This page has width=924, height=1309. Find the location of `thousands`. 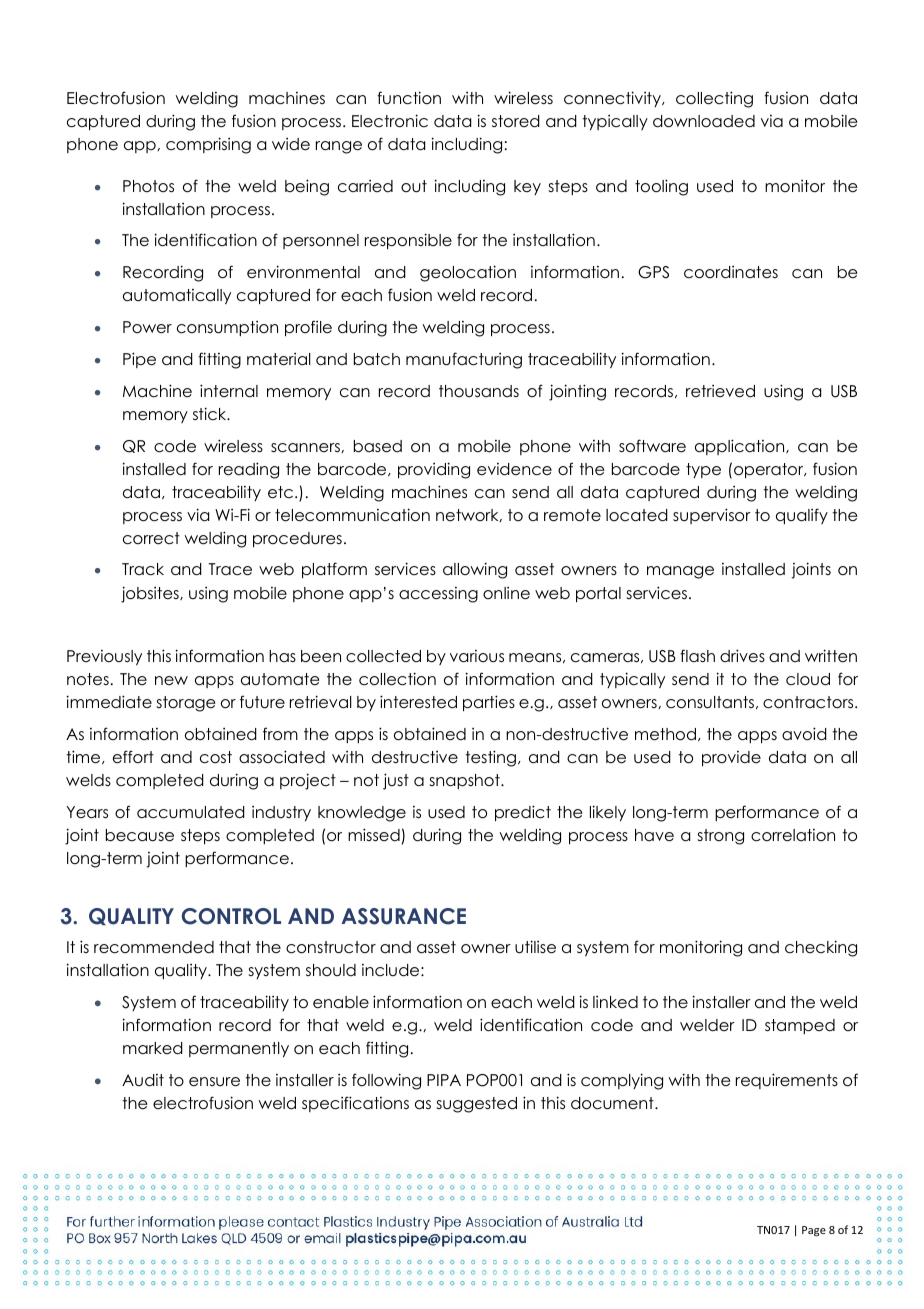

thousands is located at coordinates (479, 391).
